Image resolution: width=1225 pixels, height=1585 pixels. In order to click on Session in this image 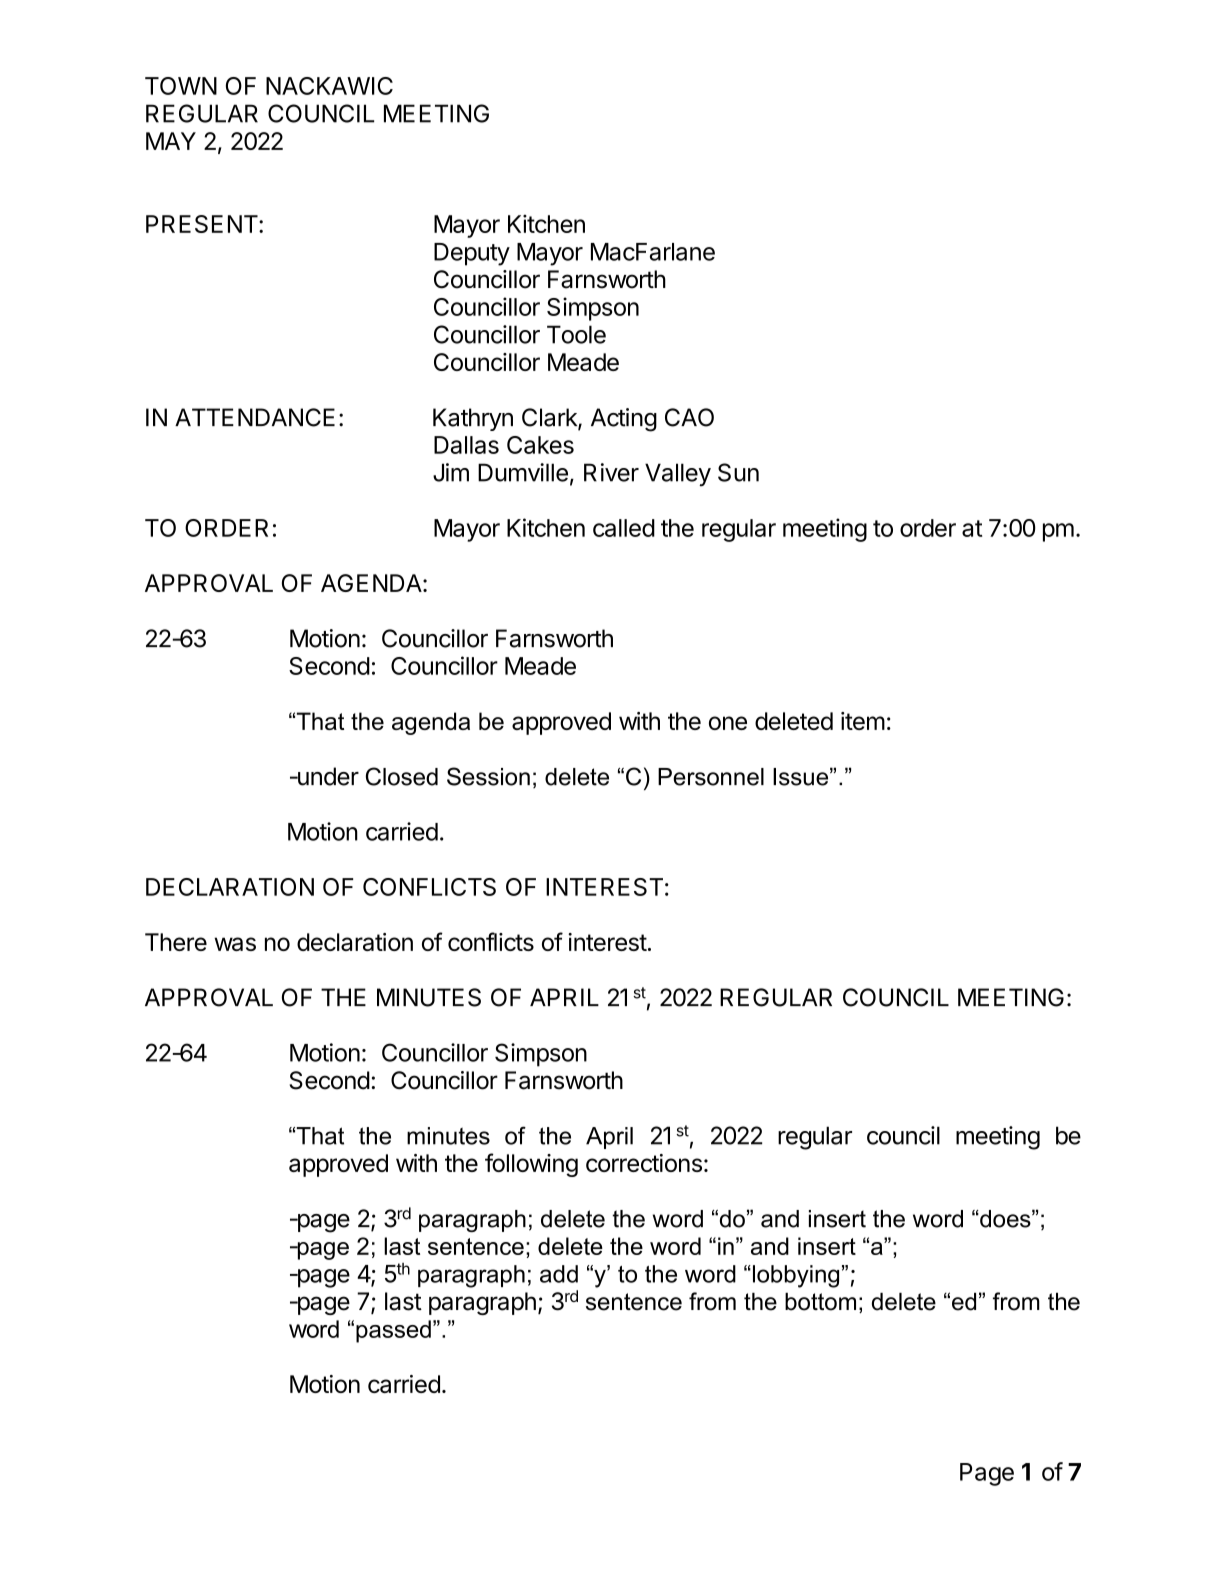, I will do `click(488, 776)`.
